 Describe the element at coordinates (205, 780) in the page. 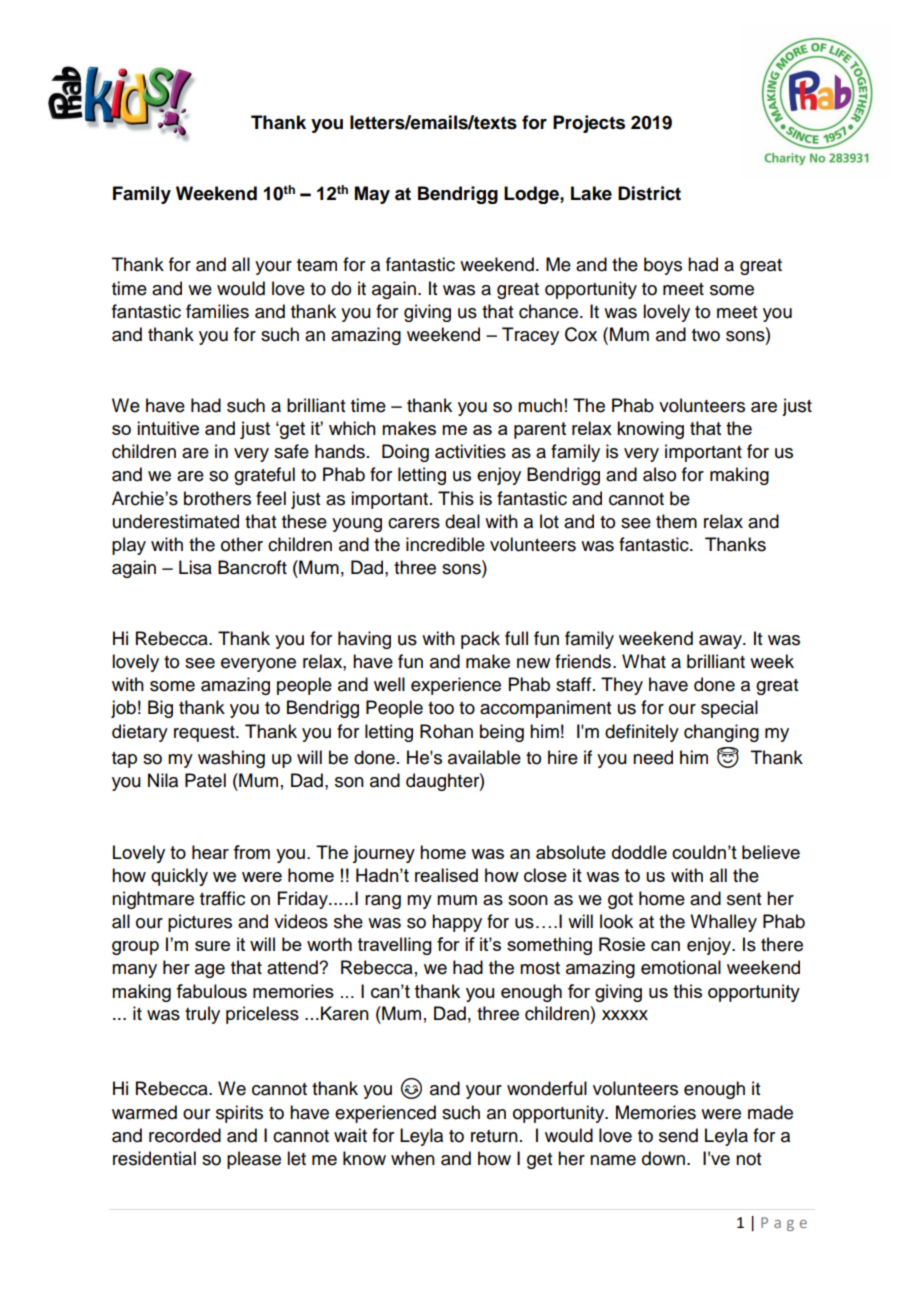

I see `Patel` at that location.
